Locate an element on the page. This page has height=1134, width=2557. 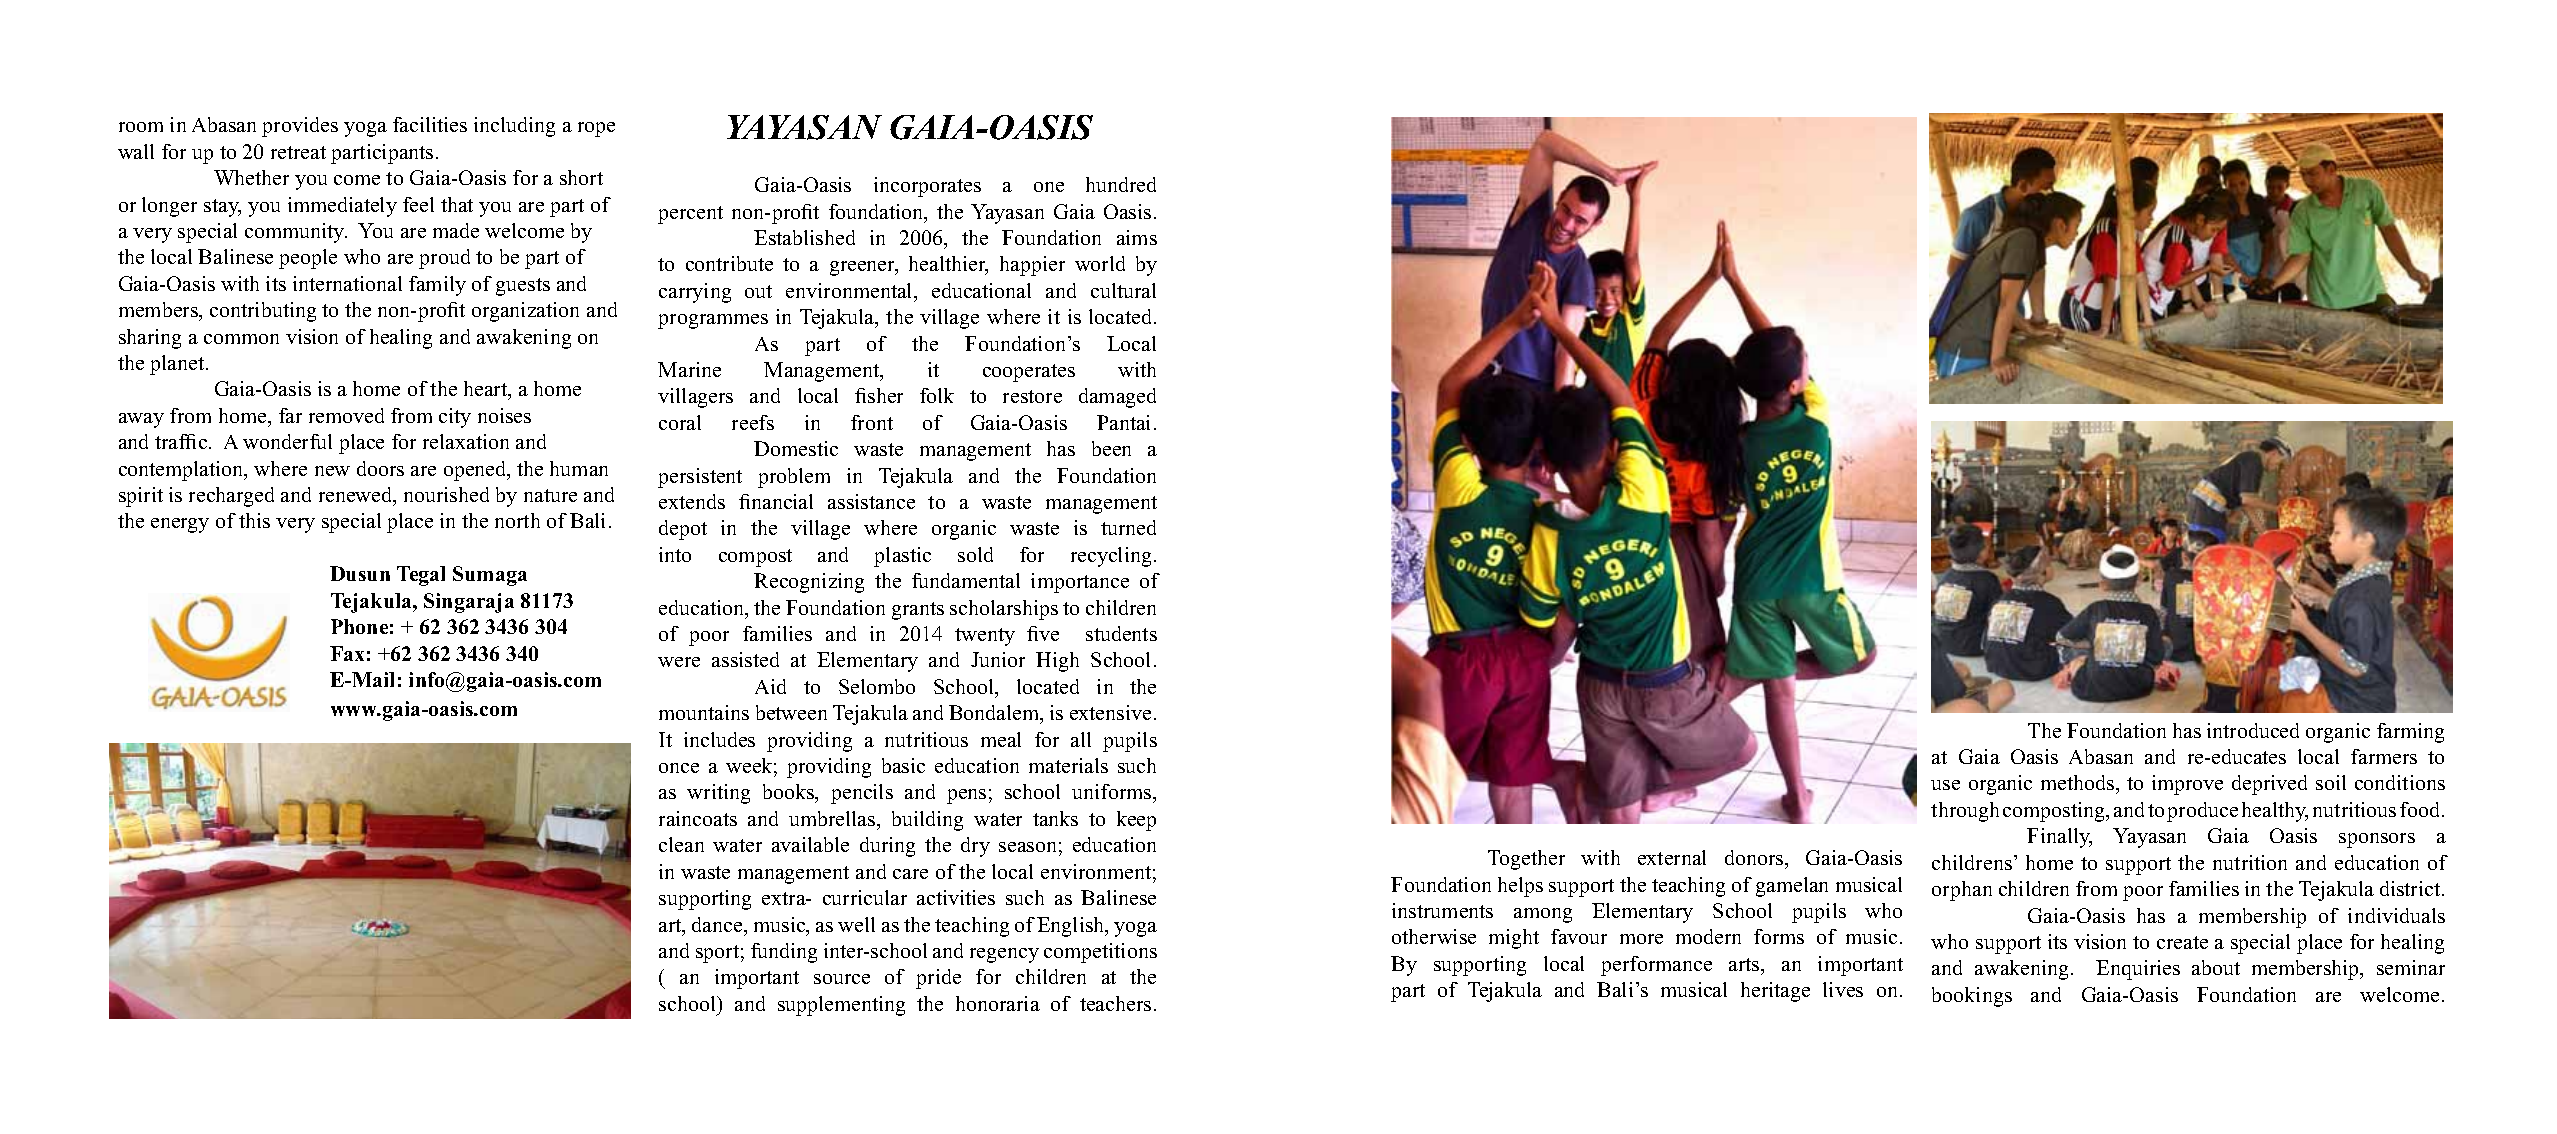
introduced is located at coordinates (2253, 730).
